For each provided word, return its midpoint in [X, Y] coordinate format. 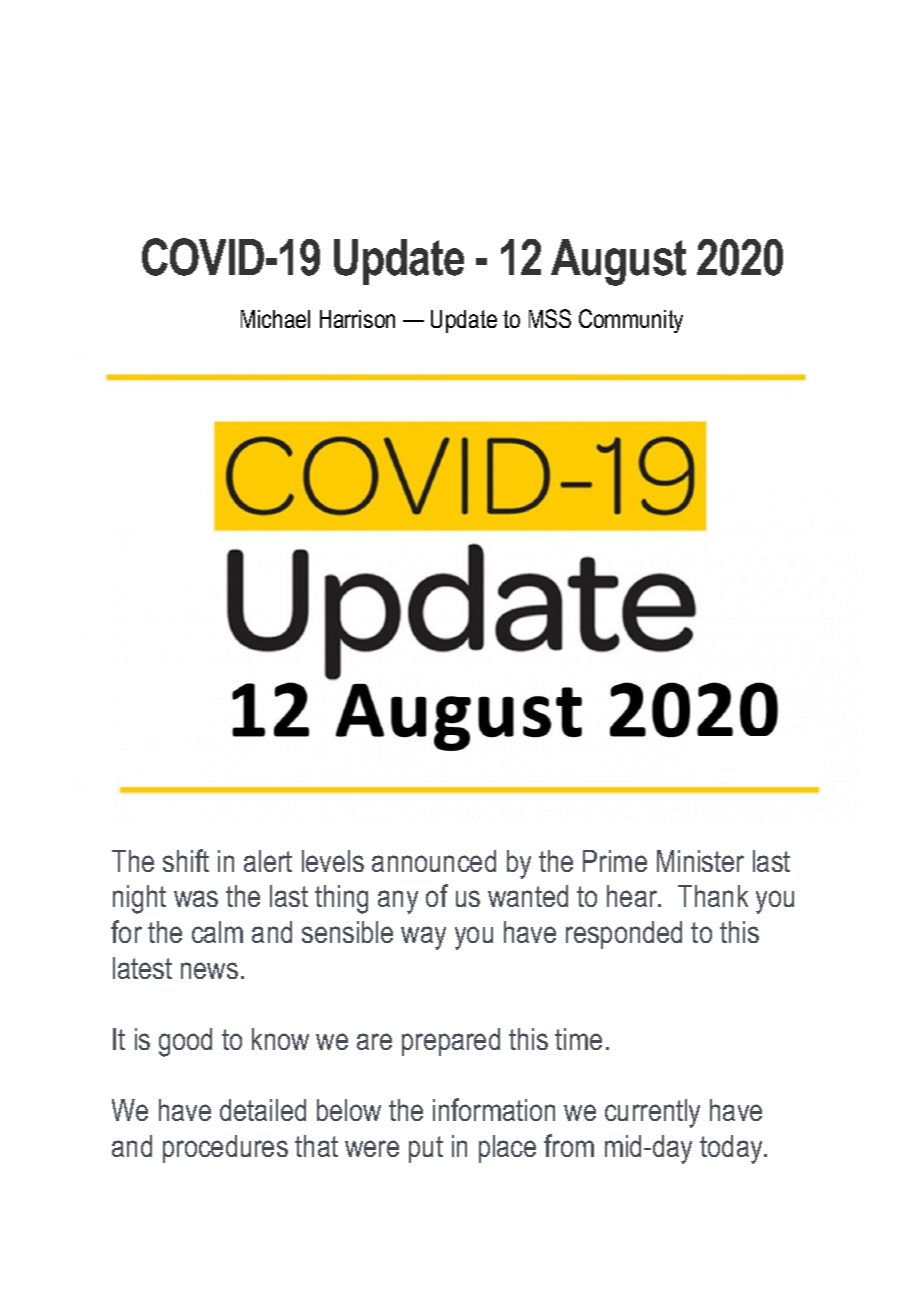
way [423, 938]
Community [631, 321]
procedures [225, 1149]
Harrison [357, 319]
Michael [275, 319]
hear [633, 896]
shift [186, 860]
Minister [700, 861]
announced [434, 861]
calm [217, 932]
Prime [615, 861]
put [426, 1149]
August [618, 262]
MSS [550, 318]
